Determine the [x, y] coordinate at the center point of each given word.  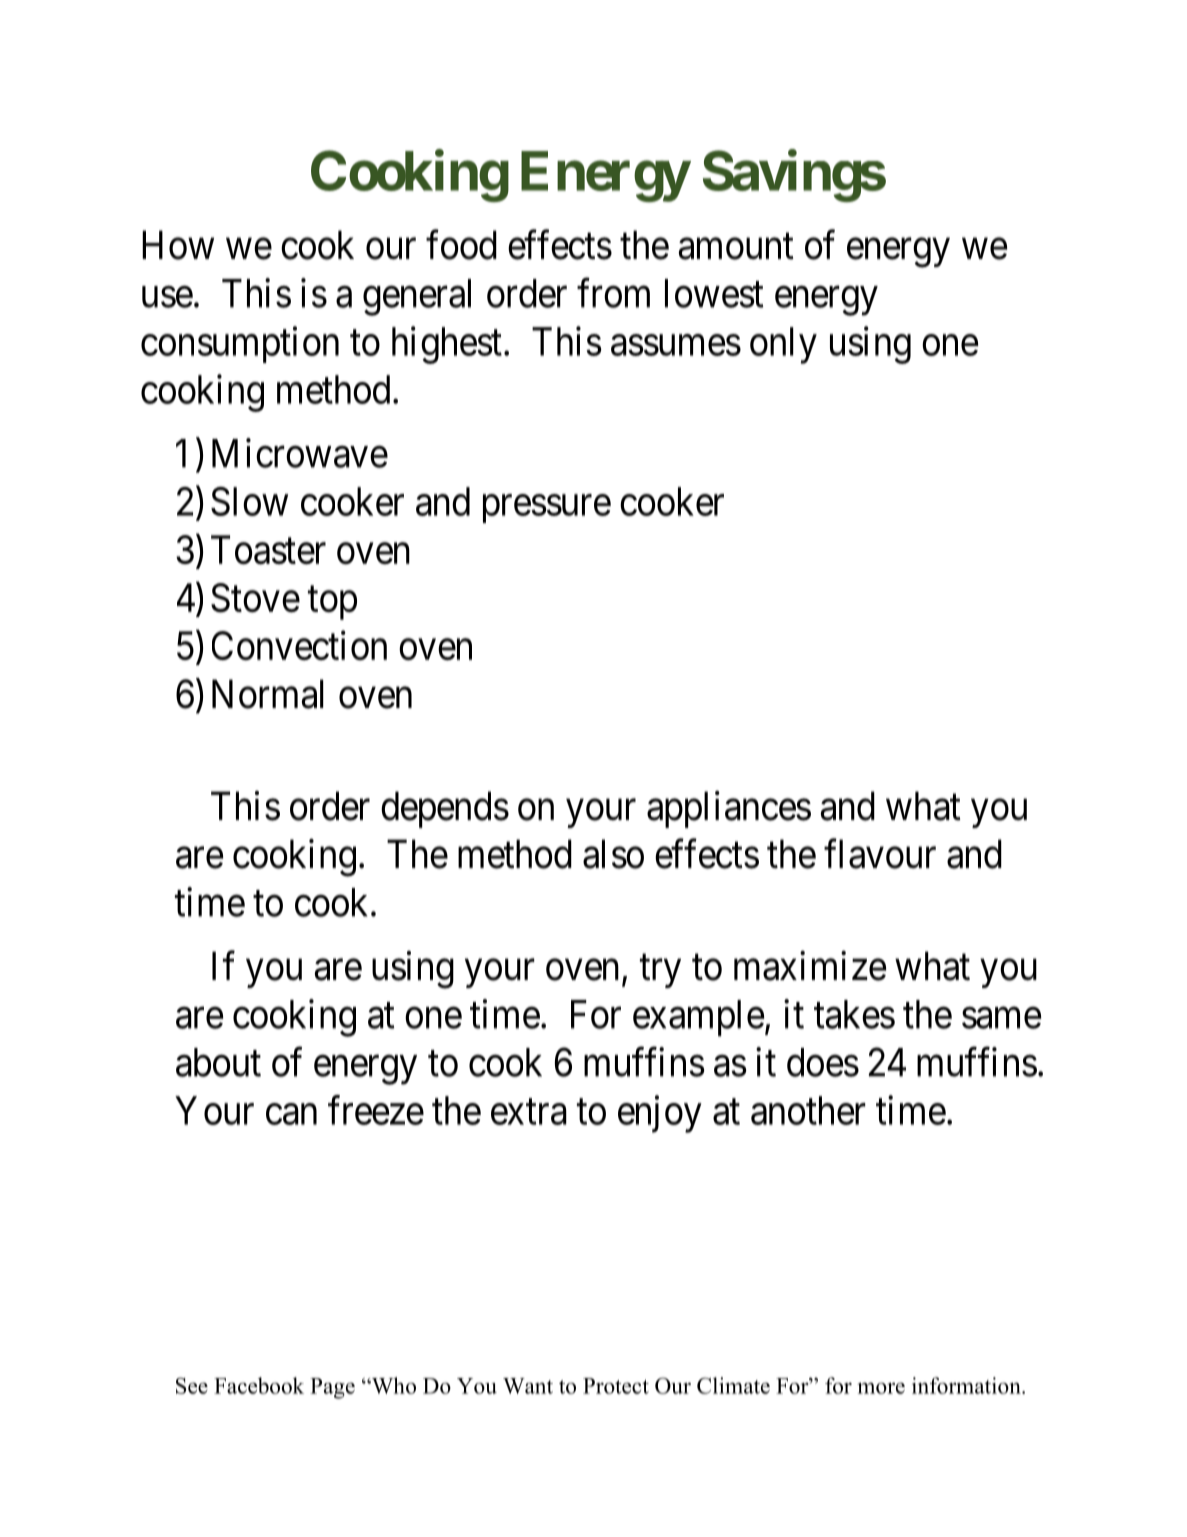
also [613, 854]
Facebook [259, 1385]
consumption [240, 344]
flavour [880, 854]
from [613, 293]
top [332, 603]
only [783, 345]
